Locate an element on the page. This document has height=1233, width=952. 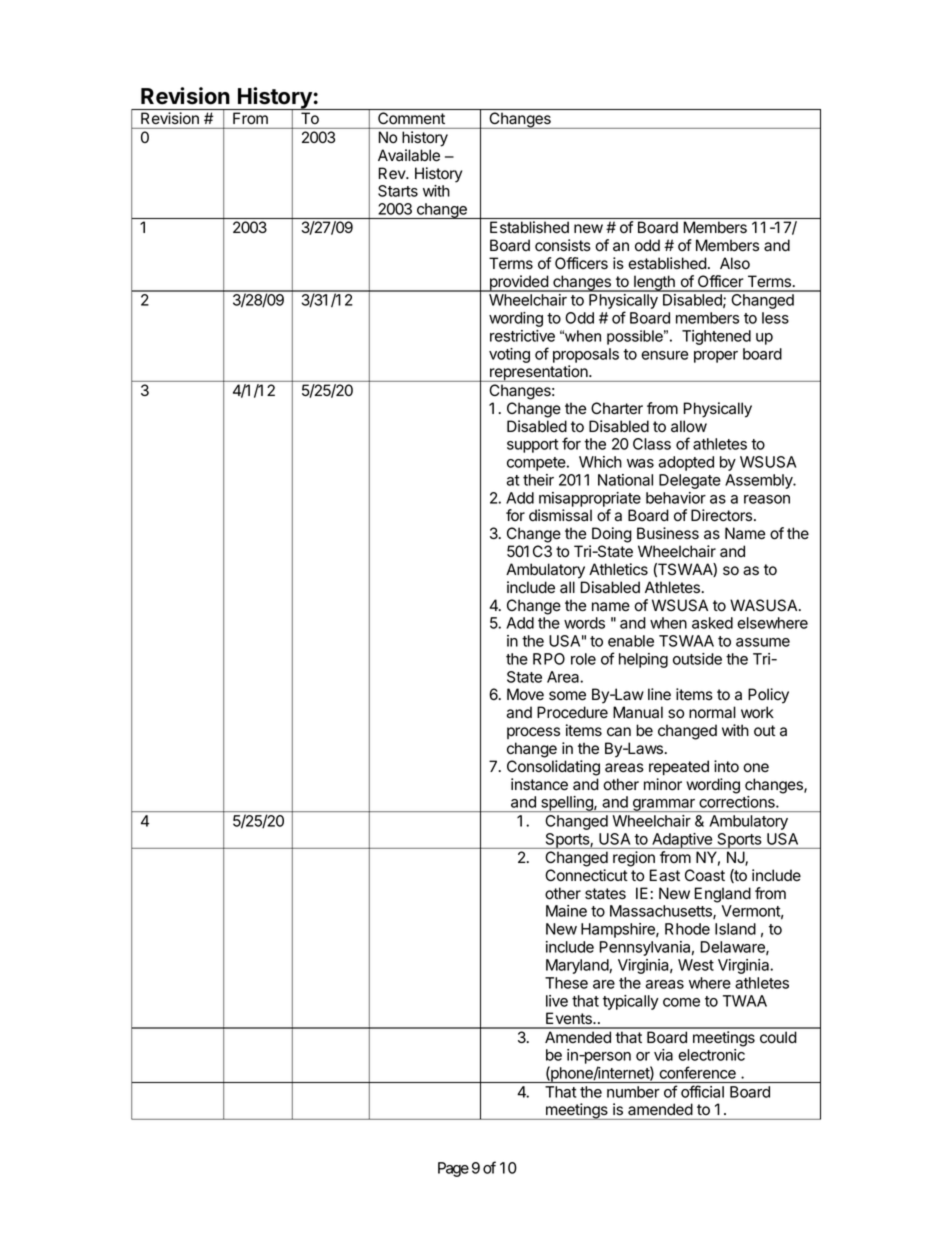
number is located at coordinates (633, 1092).
